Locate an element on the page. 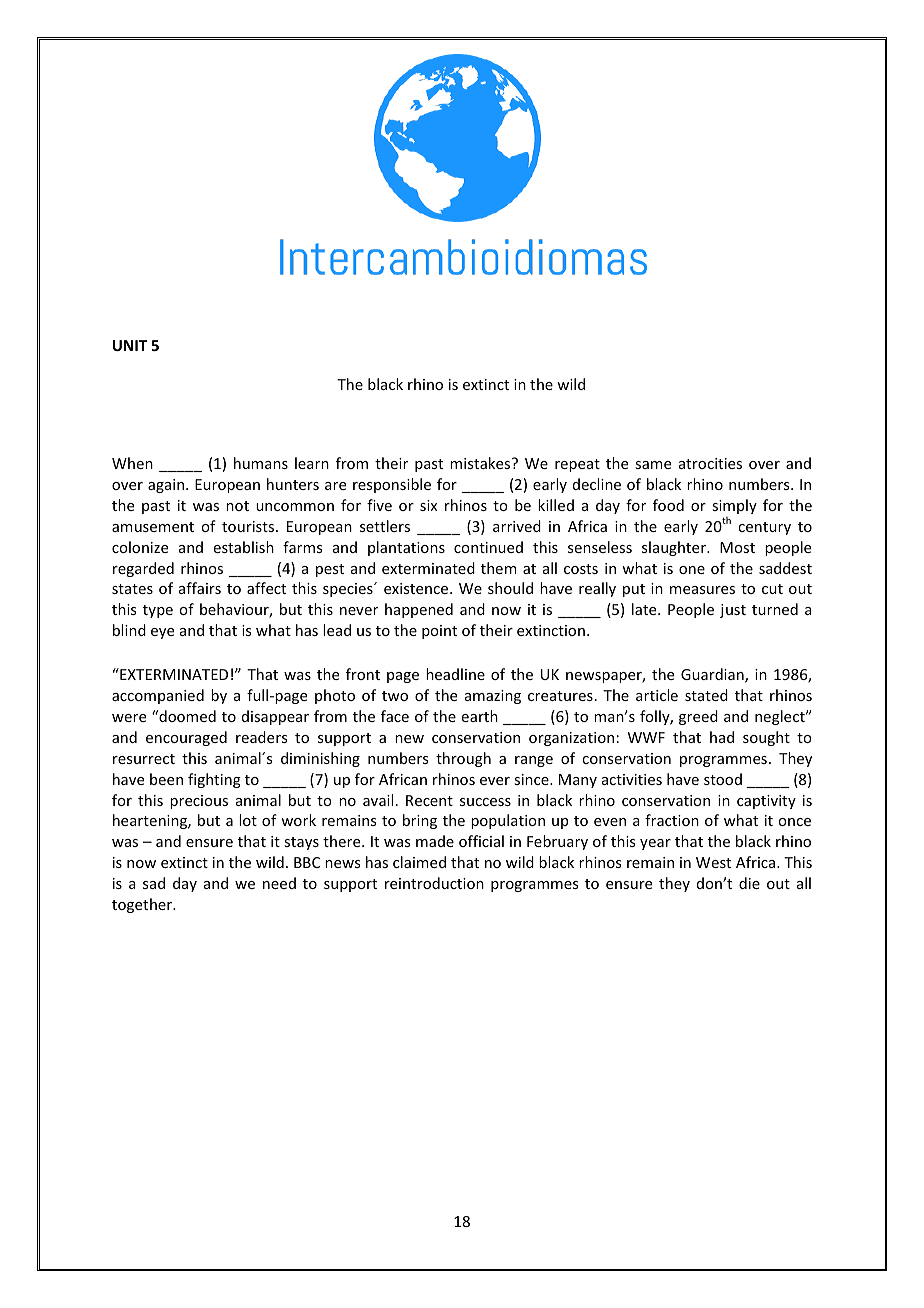  establish is located at coordinates (244, 547).
